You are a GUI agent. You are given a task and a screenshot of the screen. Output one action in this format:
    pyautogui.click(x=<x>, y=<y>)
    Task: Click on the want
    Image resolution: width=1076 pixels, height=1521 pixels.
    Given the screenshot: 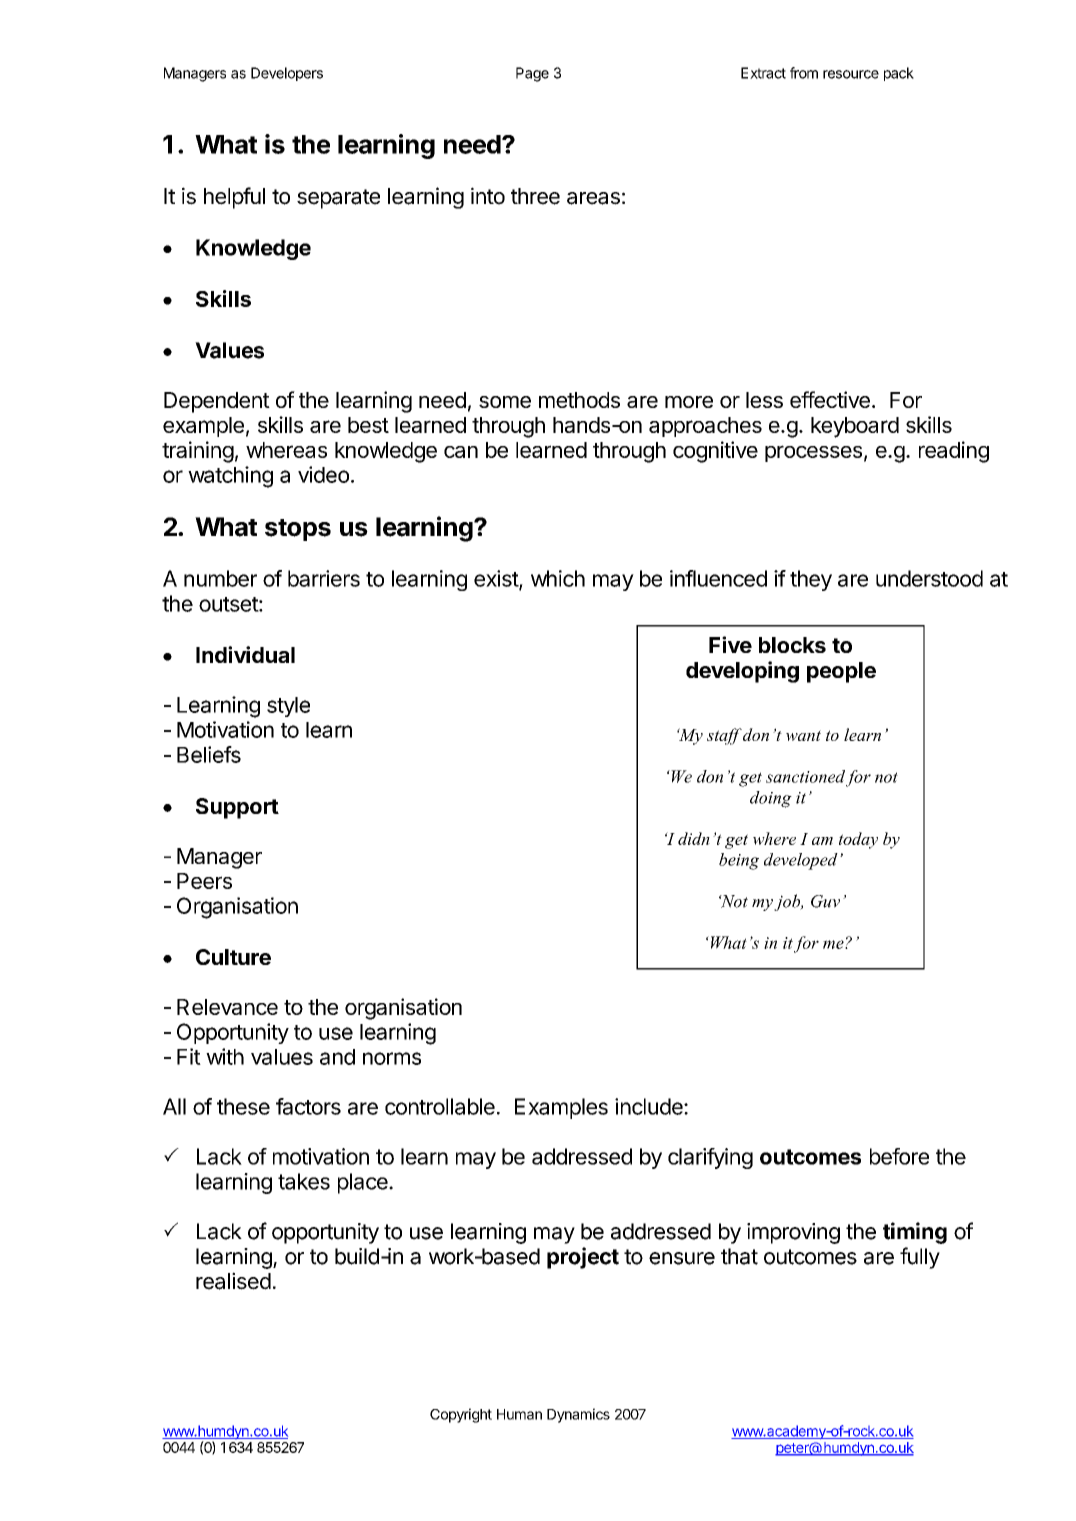 What is the action you would take?
    pyautogui.click(x=803, y=735)
